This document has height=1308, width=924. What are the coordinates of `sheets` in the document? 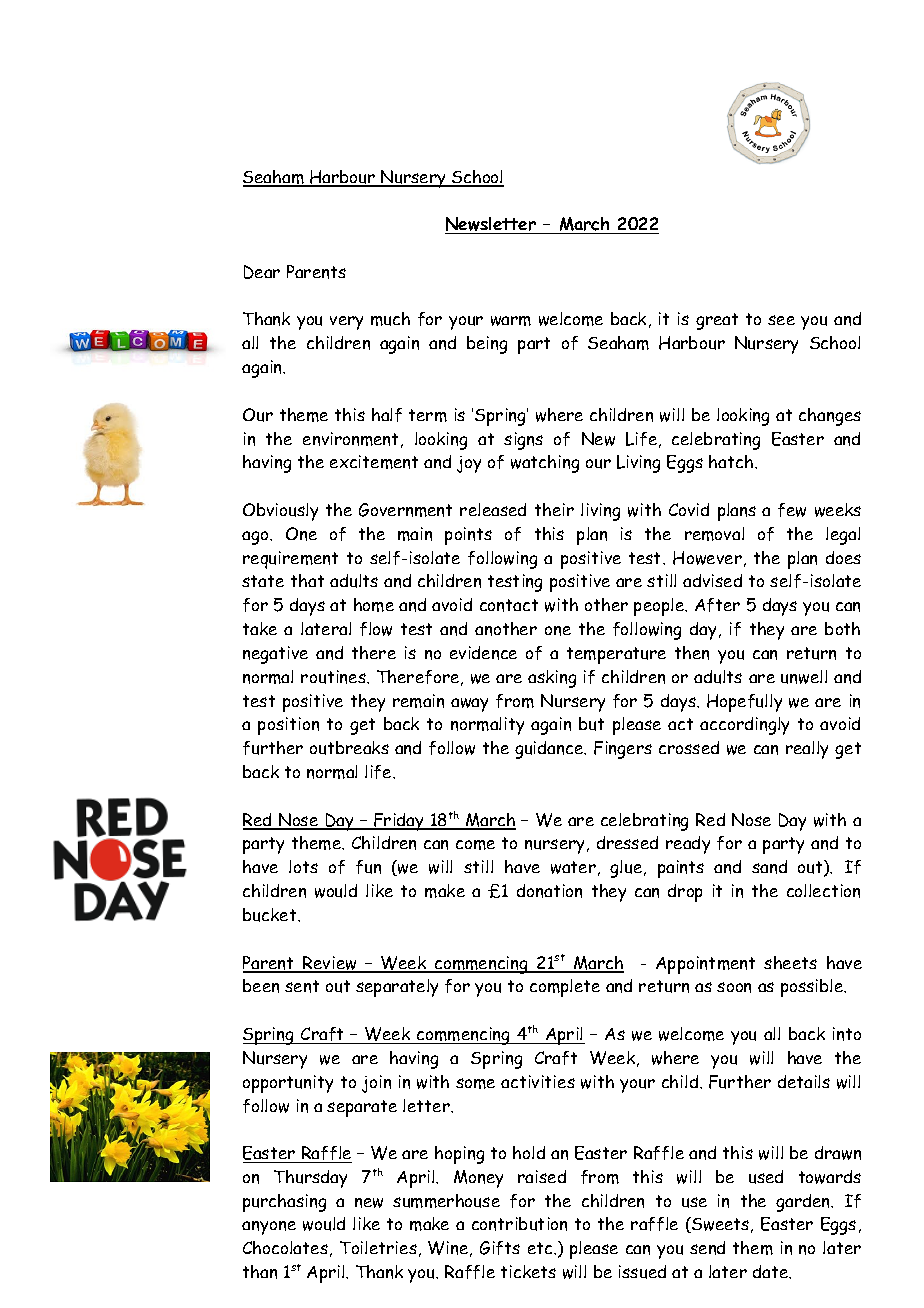 It's located at (790, 962).
